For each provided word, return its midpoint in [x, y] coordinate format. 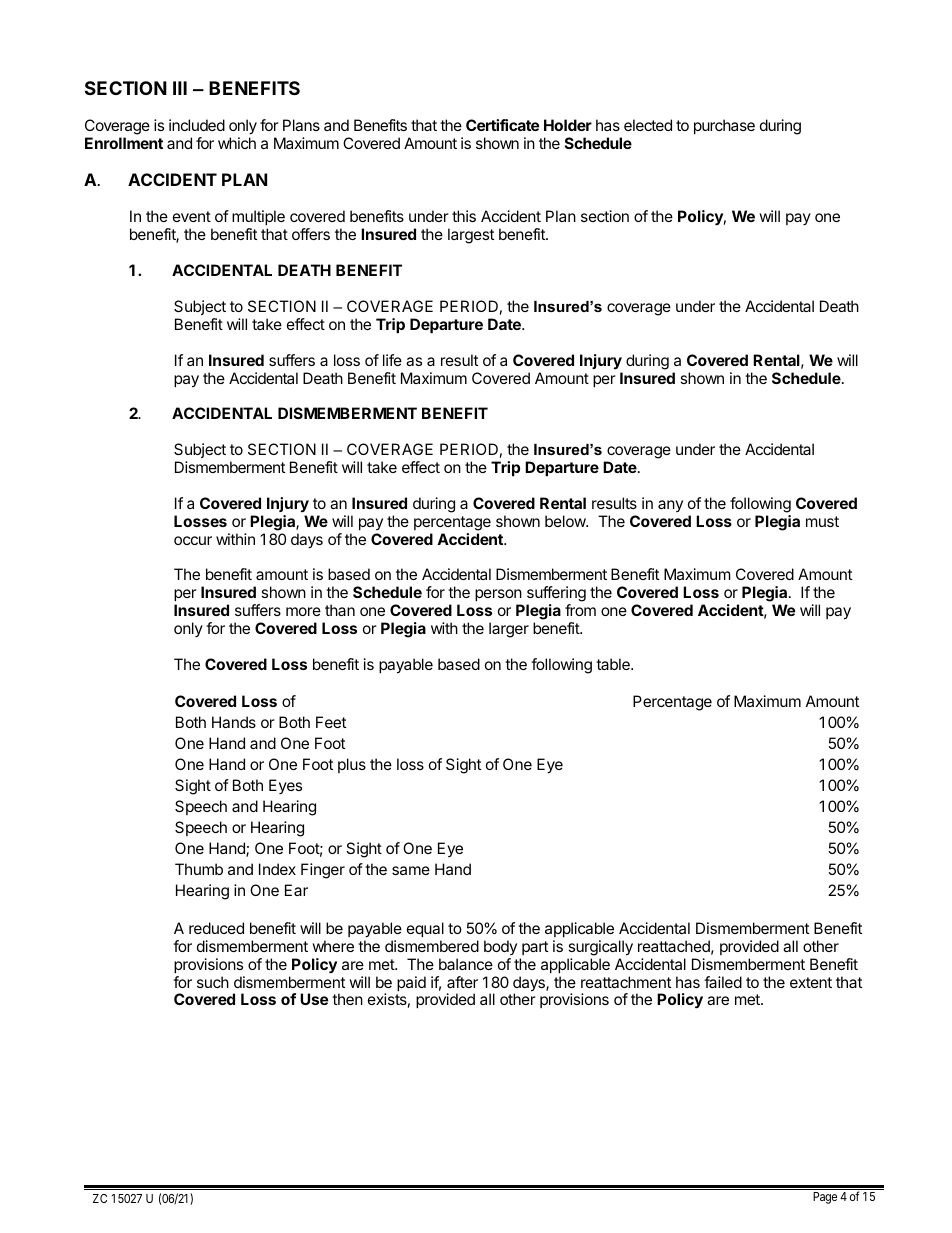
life [392, 360]
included [197, 125]
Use [314, 999]
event [192, 216]
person [498, 595]
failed [723, 982]
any [670, 506]
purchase [724, 126]
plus [352, 765]
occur [193, 540]
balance [466, 964]
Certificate [502, 125]
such [213, 982]
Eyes [285, 786]
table [614, 664]
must [822, 521]
